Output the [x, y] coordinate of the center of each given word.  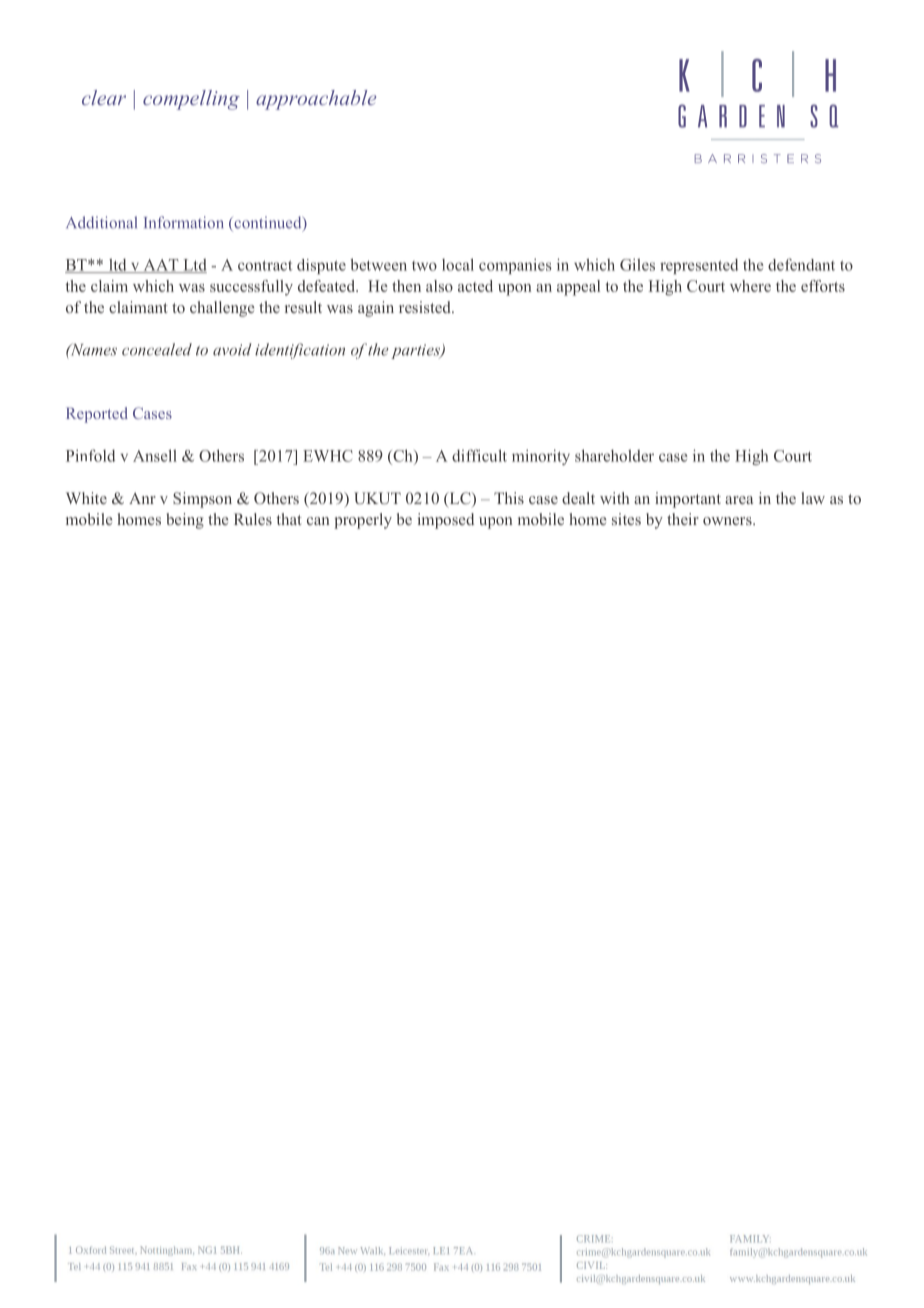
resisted [426, 307]
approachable [316, 100]
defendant [801, 264]
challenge [222, 309]
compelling [191, 100]
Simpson [202, 500]
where [750, 286]
